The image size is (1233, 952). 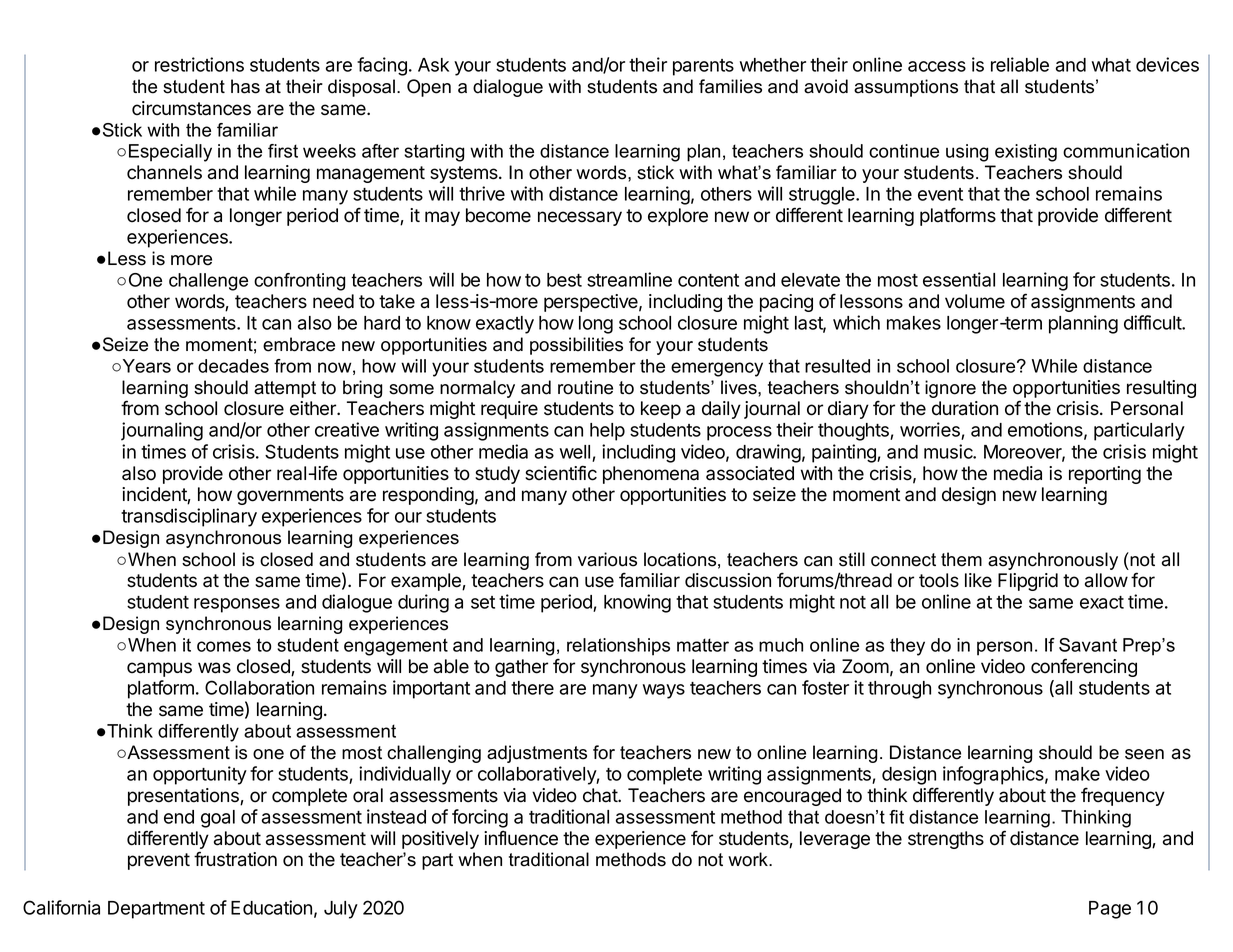 What do you see at coordinates (1105, 475) in the document?
I see `reporting` at bounding box center [1105, 475].
